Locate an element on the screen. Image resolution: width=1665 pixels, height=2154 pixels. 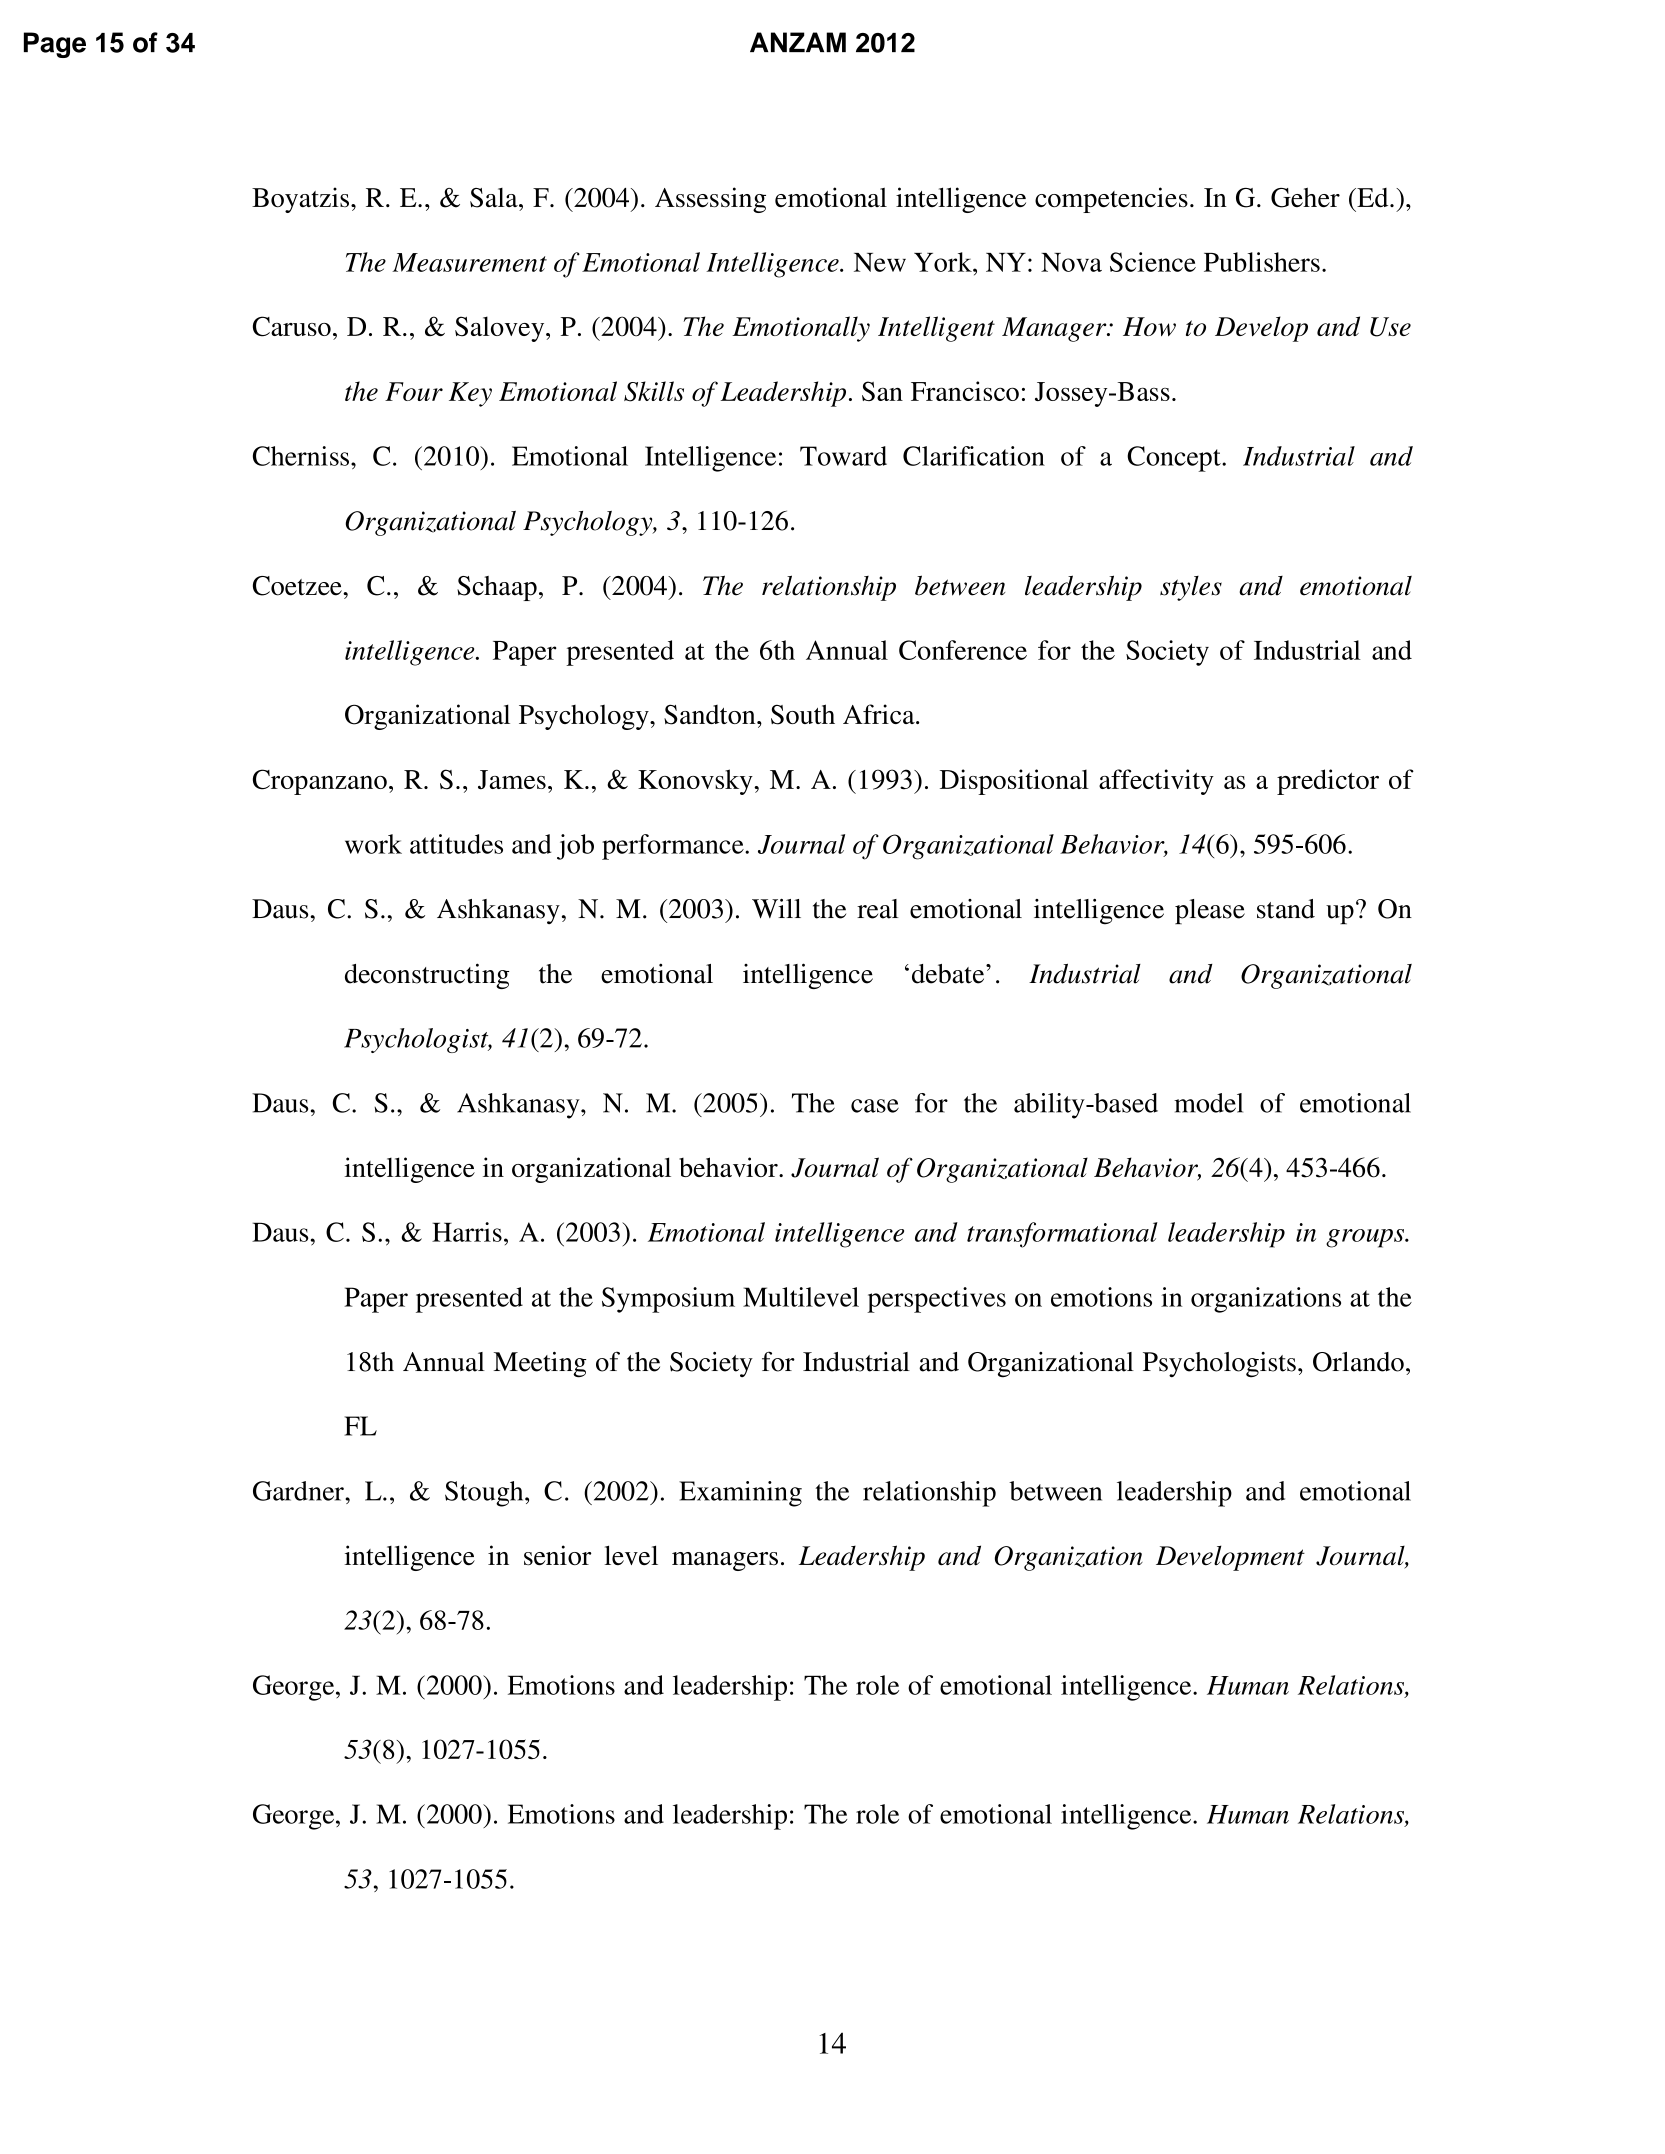
Skills is located at coordinates (654, 391).
